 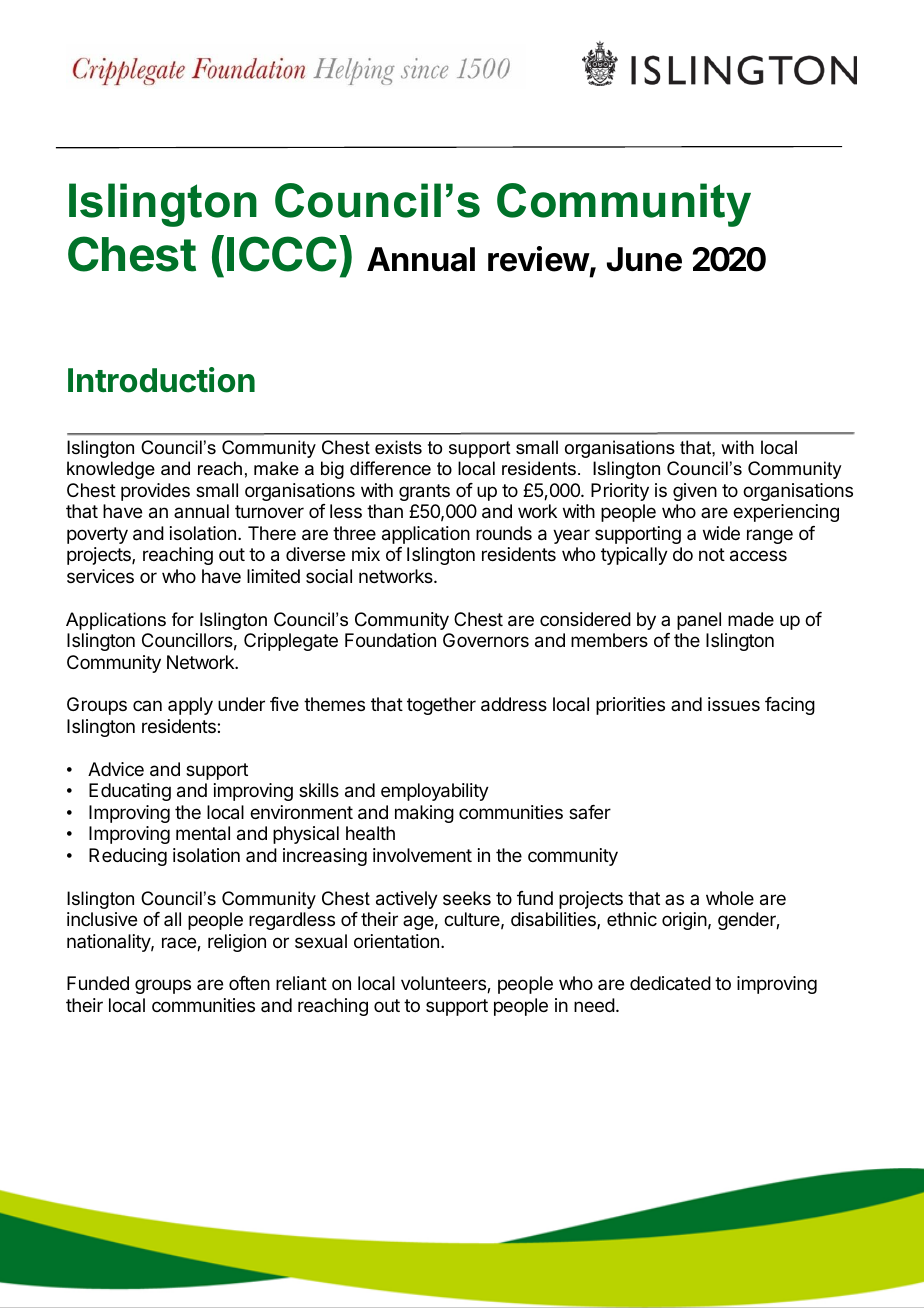 I want to click on grants, so click(x=424, y=492).
